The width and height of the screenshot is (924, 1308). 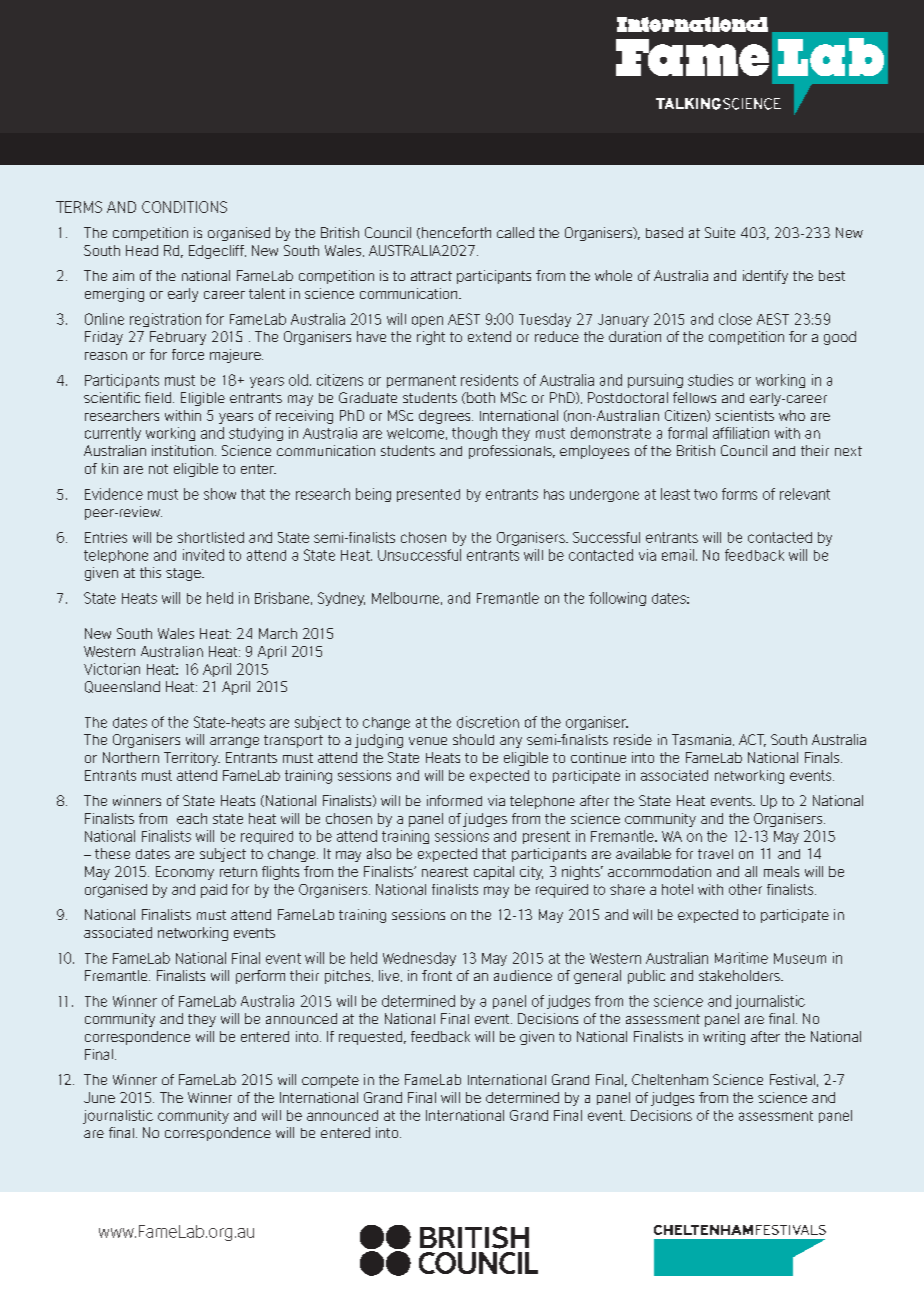 What do you see at coordinates (112, 669) in the screenshot?
I see `Victorian` at bounding box center [112, 669].
